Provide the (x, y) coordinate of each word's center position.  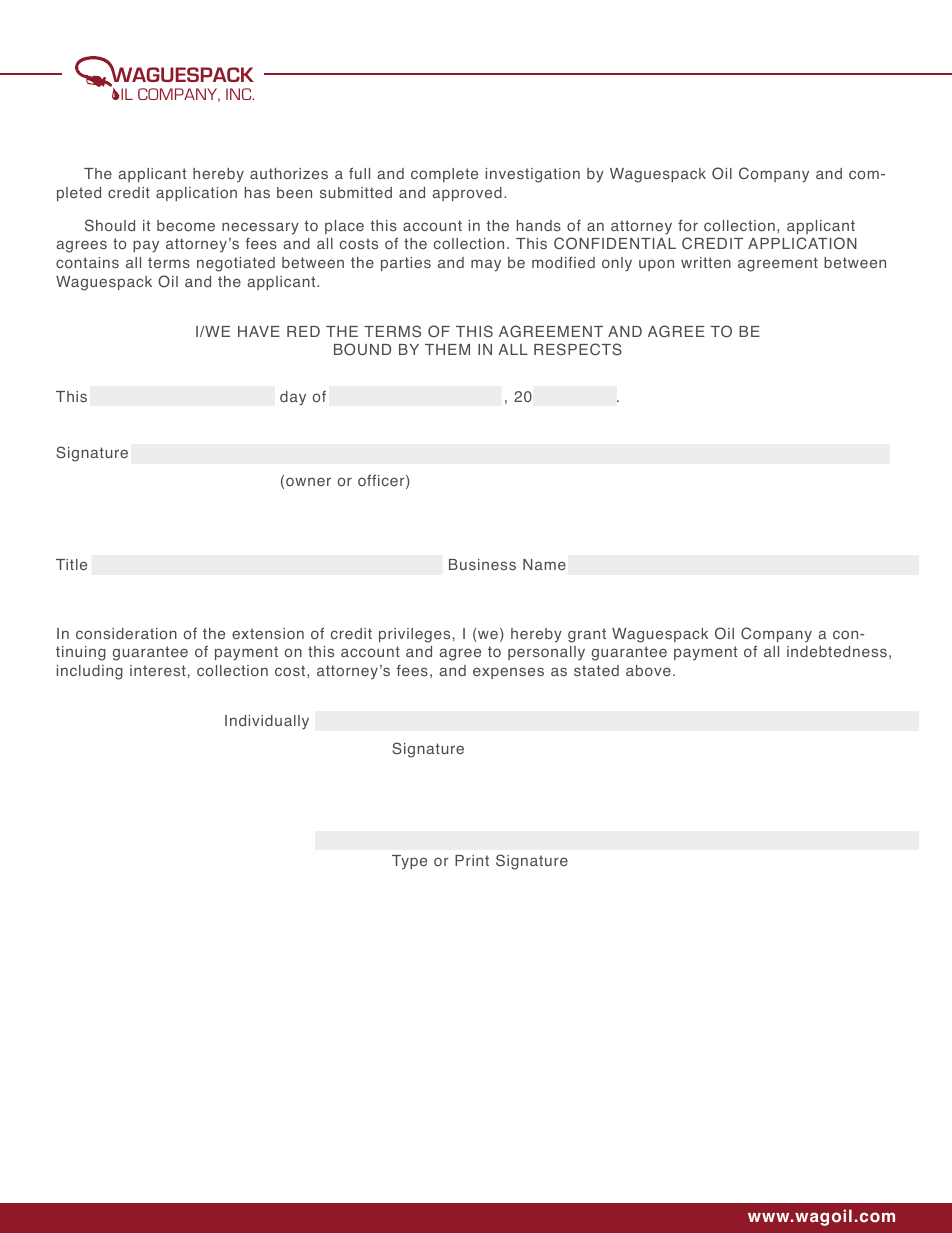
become (186, 225)
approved (467, 194)
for (688, 225)
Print (472, 860)
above (648, 671)
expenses (508, 673)
